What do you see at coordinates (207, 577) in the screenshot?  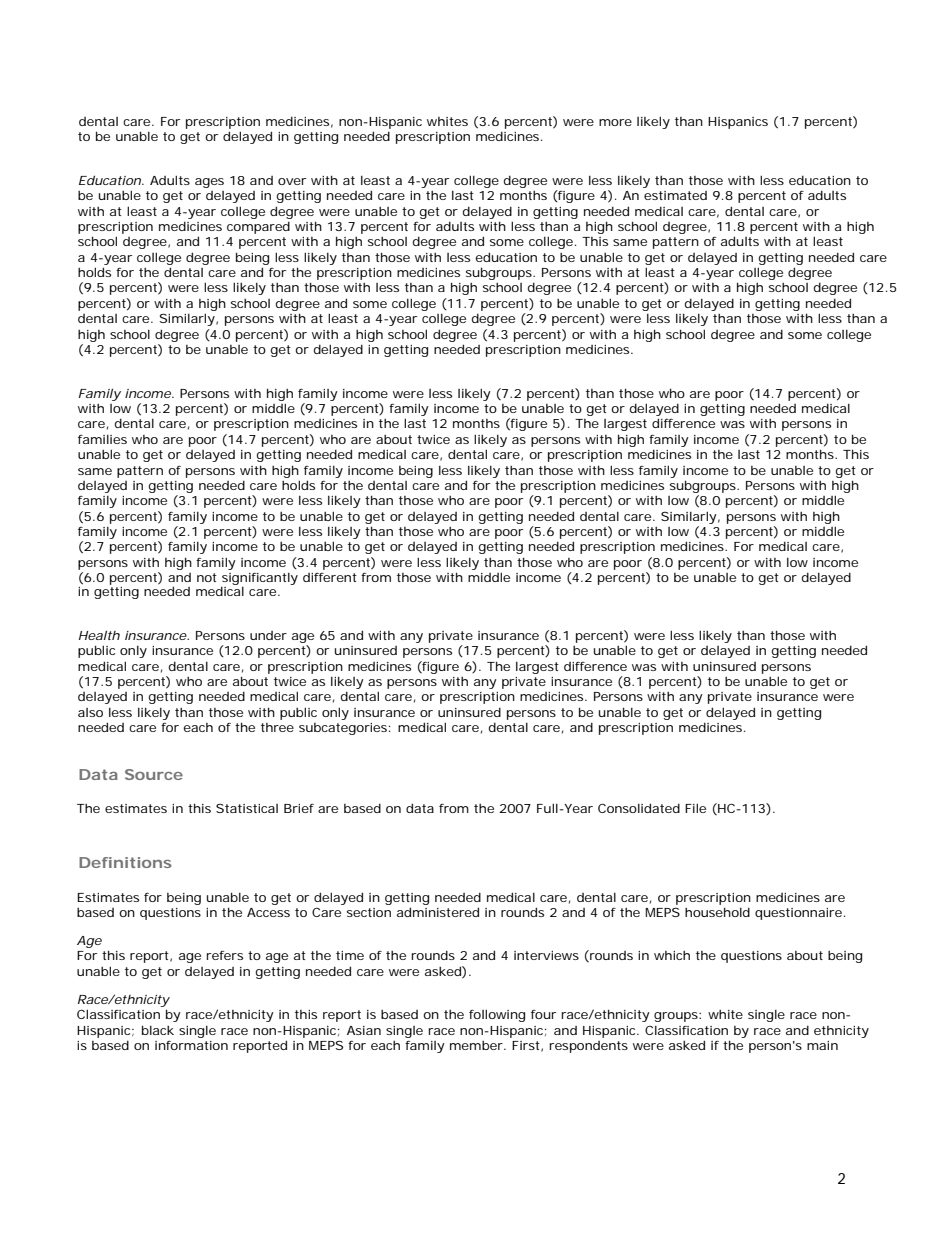 I see `not` at bounding box center [207, 577].
